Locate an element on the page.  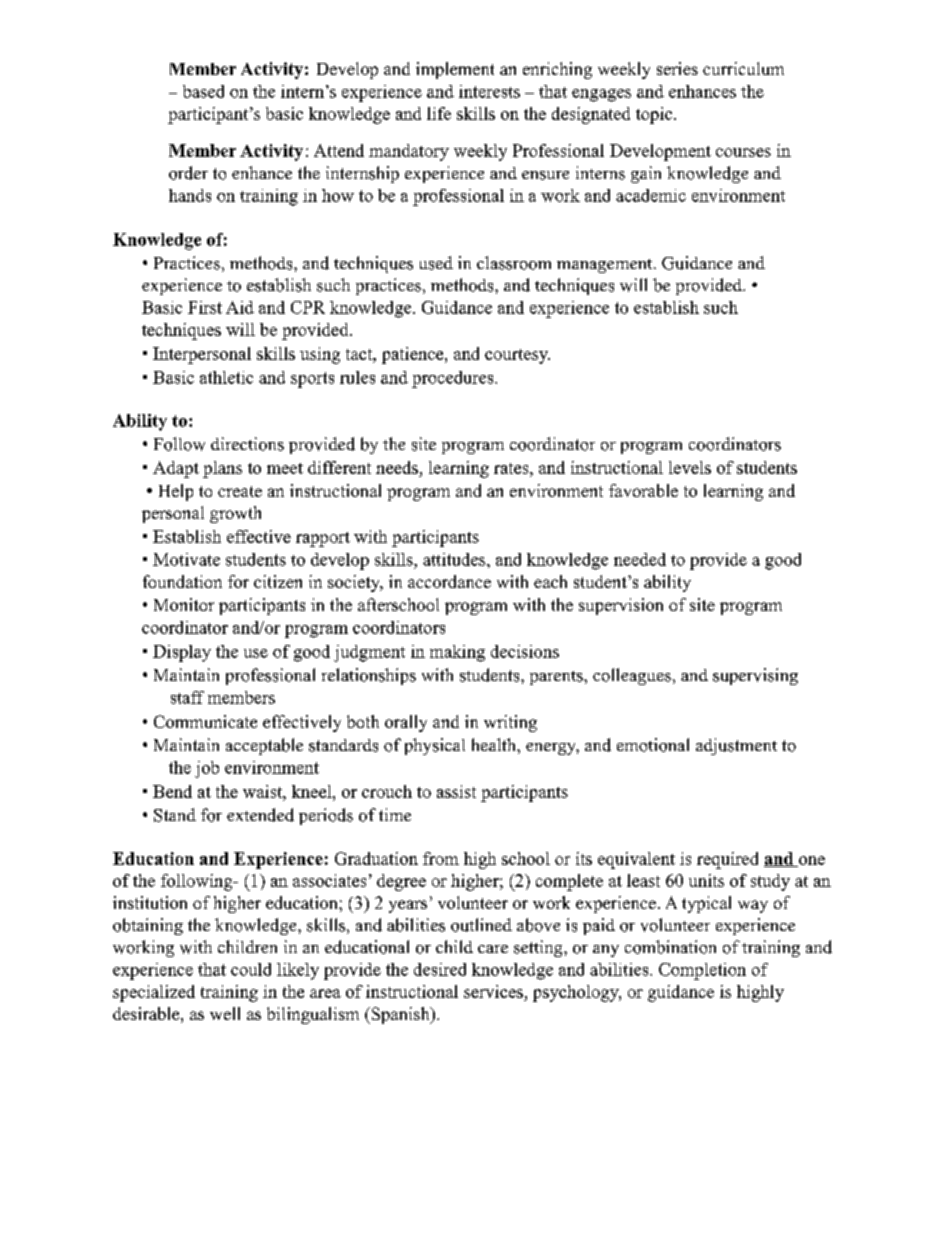
interests is located at coordinates (489, 91).
